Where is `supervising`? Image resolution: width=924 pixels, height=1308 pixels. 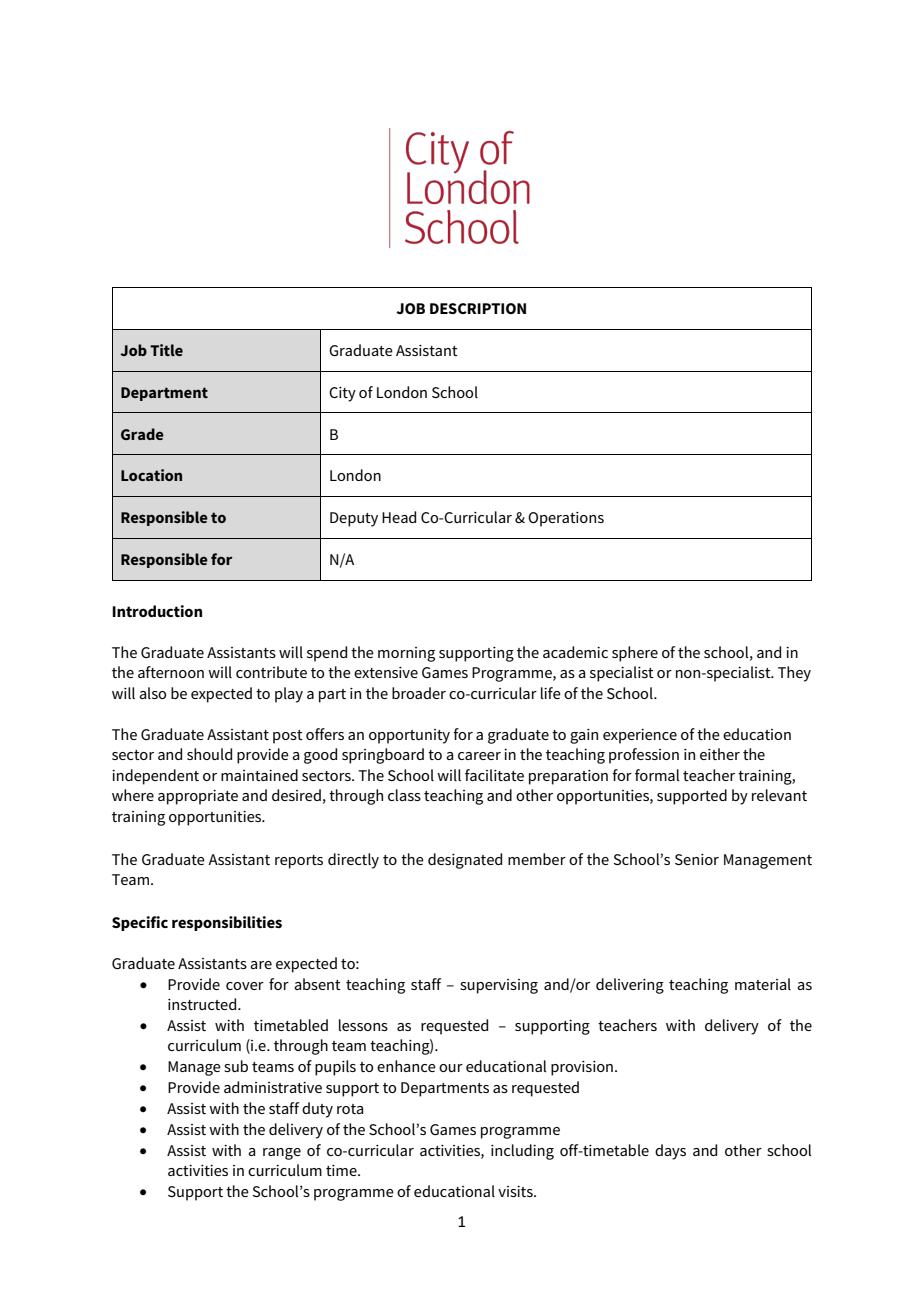 supervising is located at coordinates (499, 986).
